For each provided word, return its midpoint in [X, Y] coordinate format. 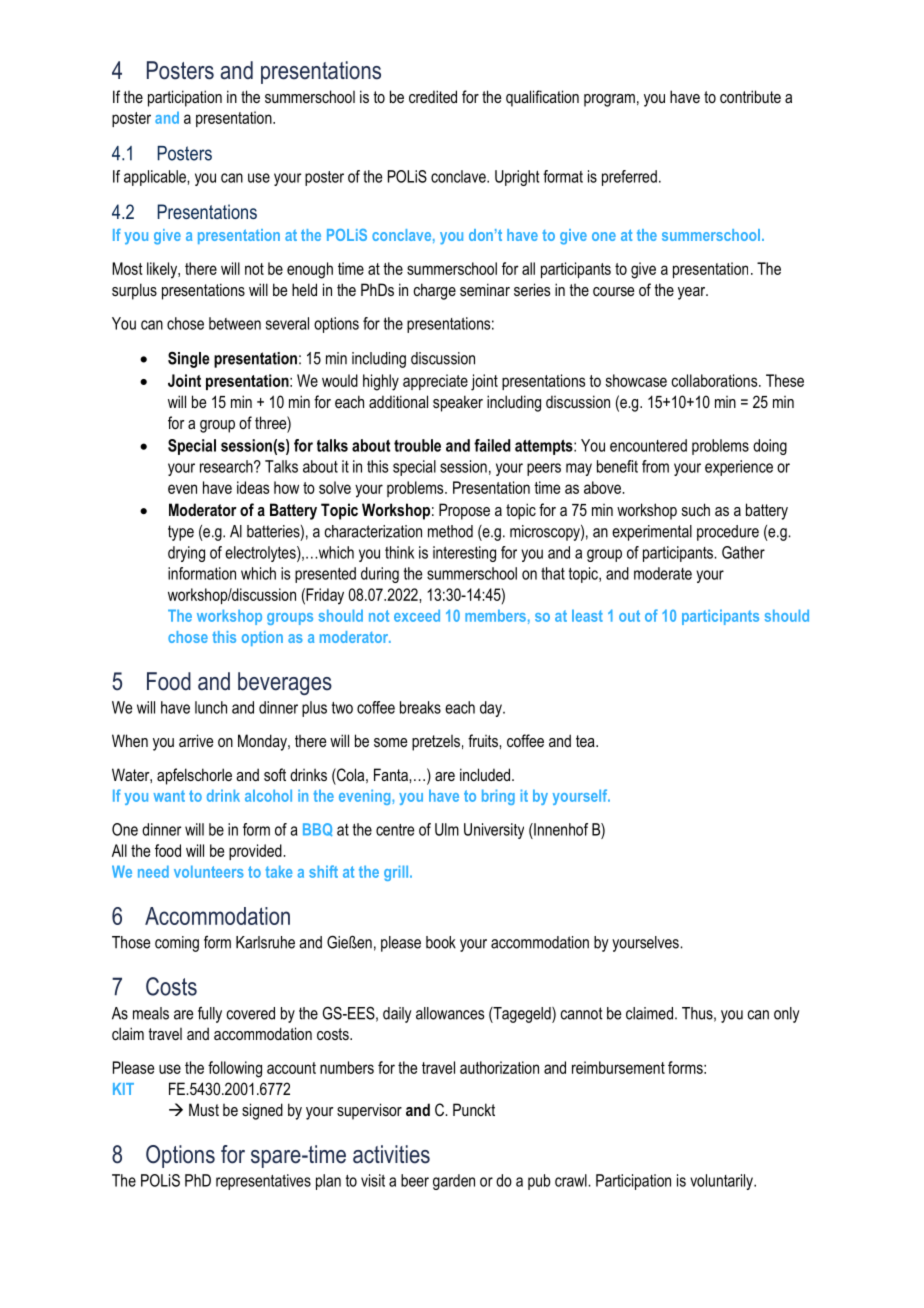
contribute [750, 96]
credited [433, 96]
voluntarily [722, 1182]
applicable [156, 178]
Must [204, 1109]
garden [454, 1182]
